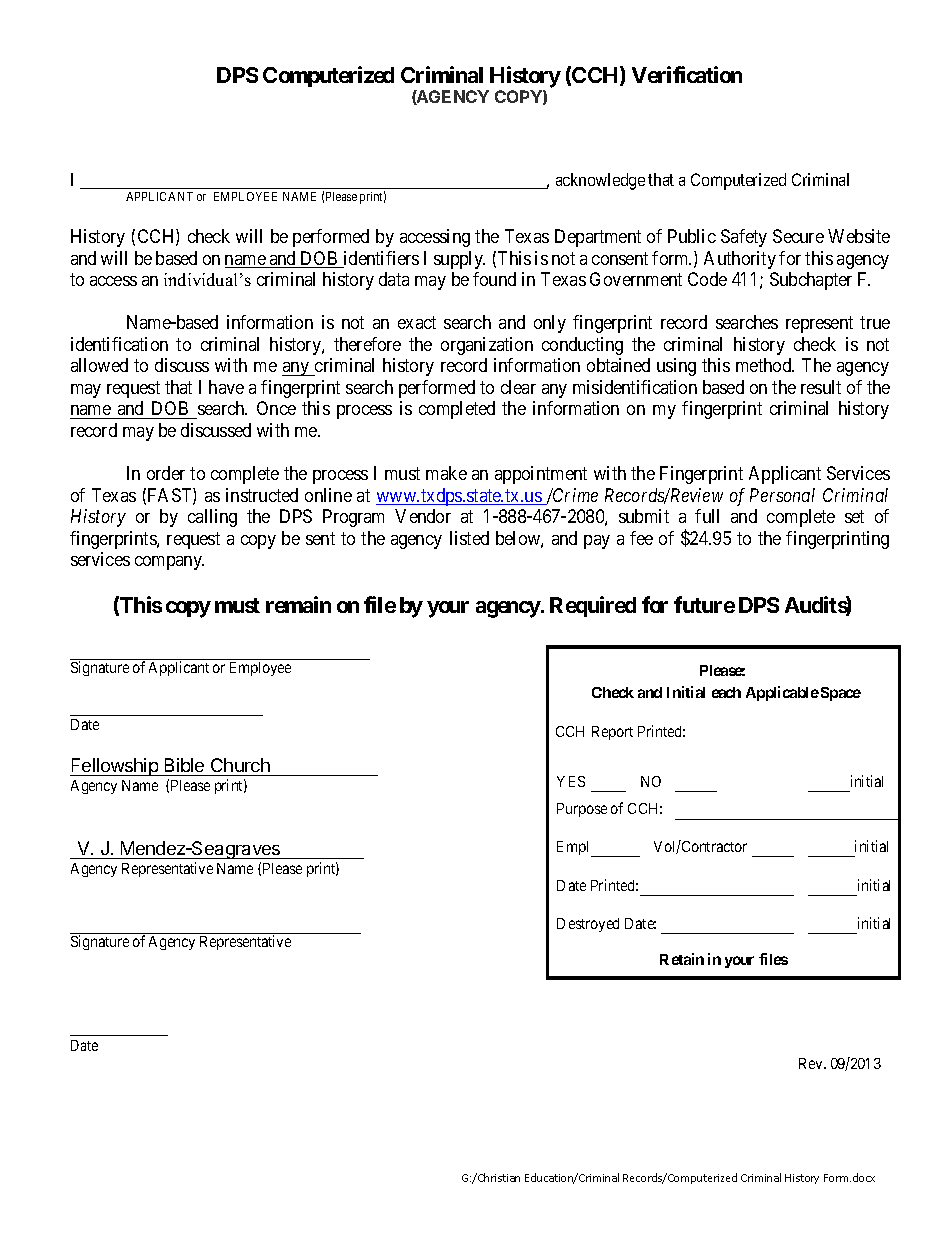 This page has width=952, height=1233. What do you see at coordinates (600, 181) in the page?
I see `acknowledge` at bounding box center [600, 181].
